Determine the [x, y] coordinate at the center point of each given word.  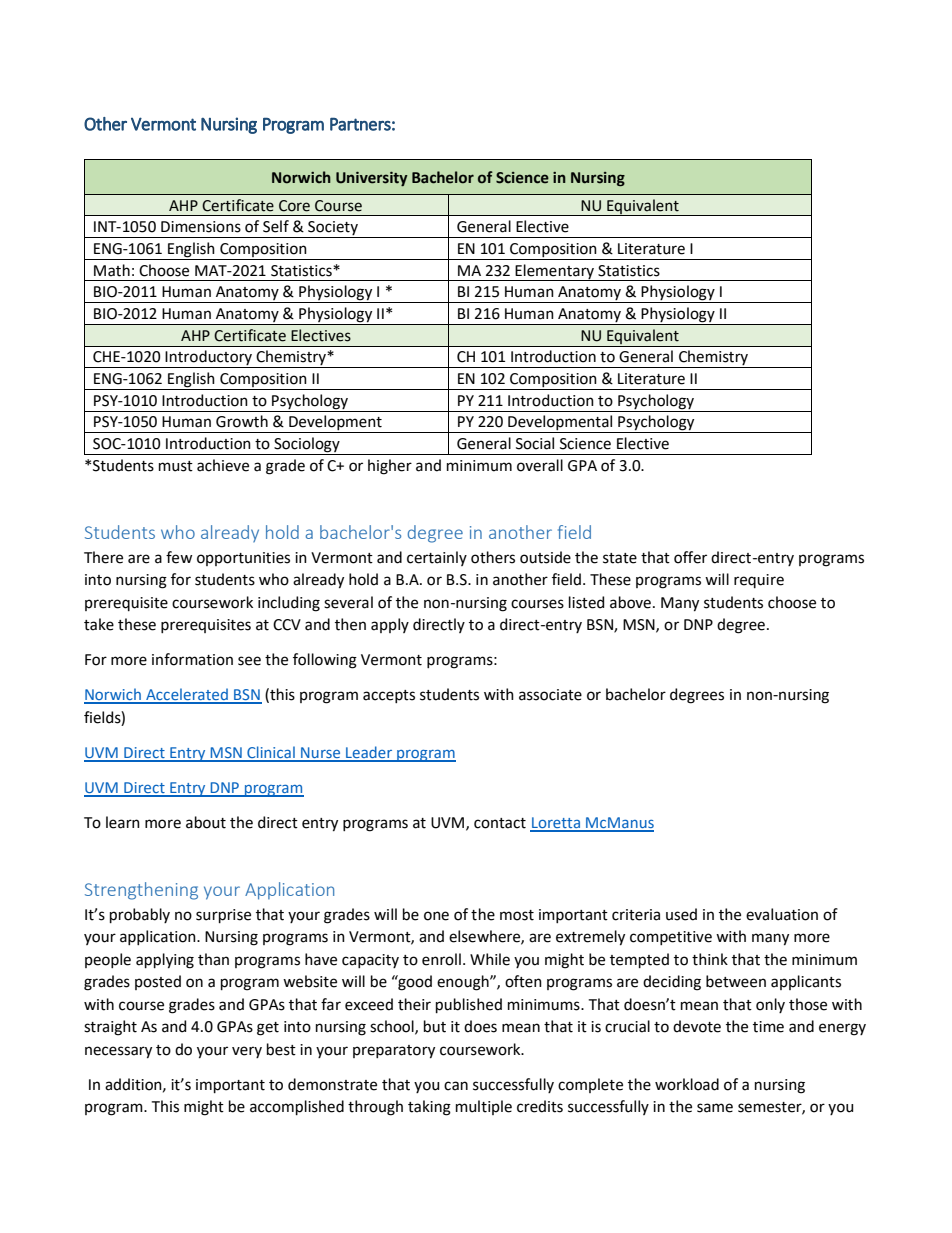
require [759, 581]
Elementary [555, 272]
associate [550, 695]
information [192, 659]
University [372, 179]
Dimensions [201, 227]
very [247, 1052]
